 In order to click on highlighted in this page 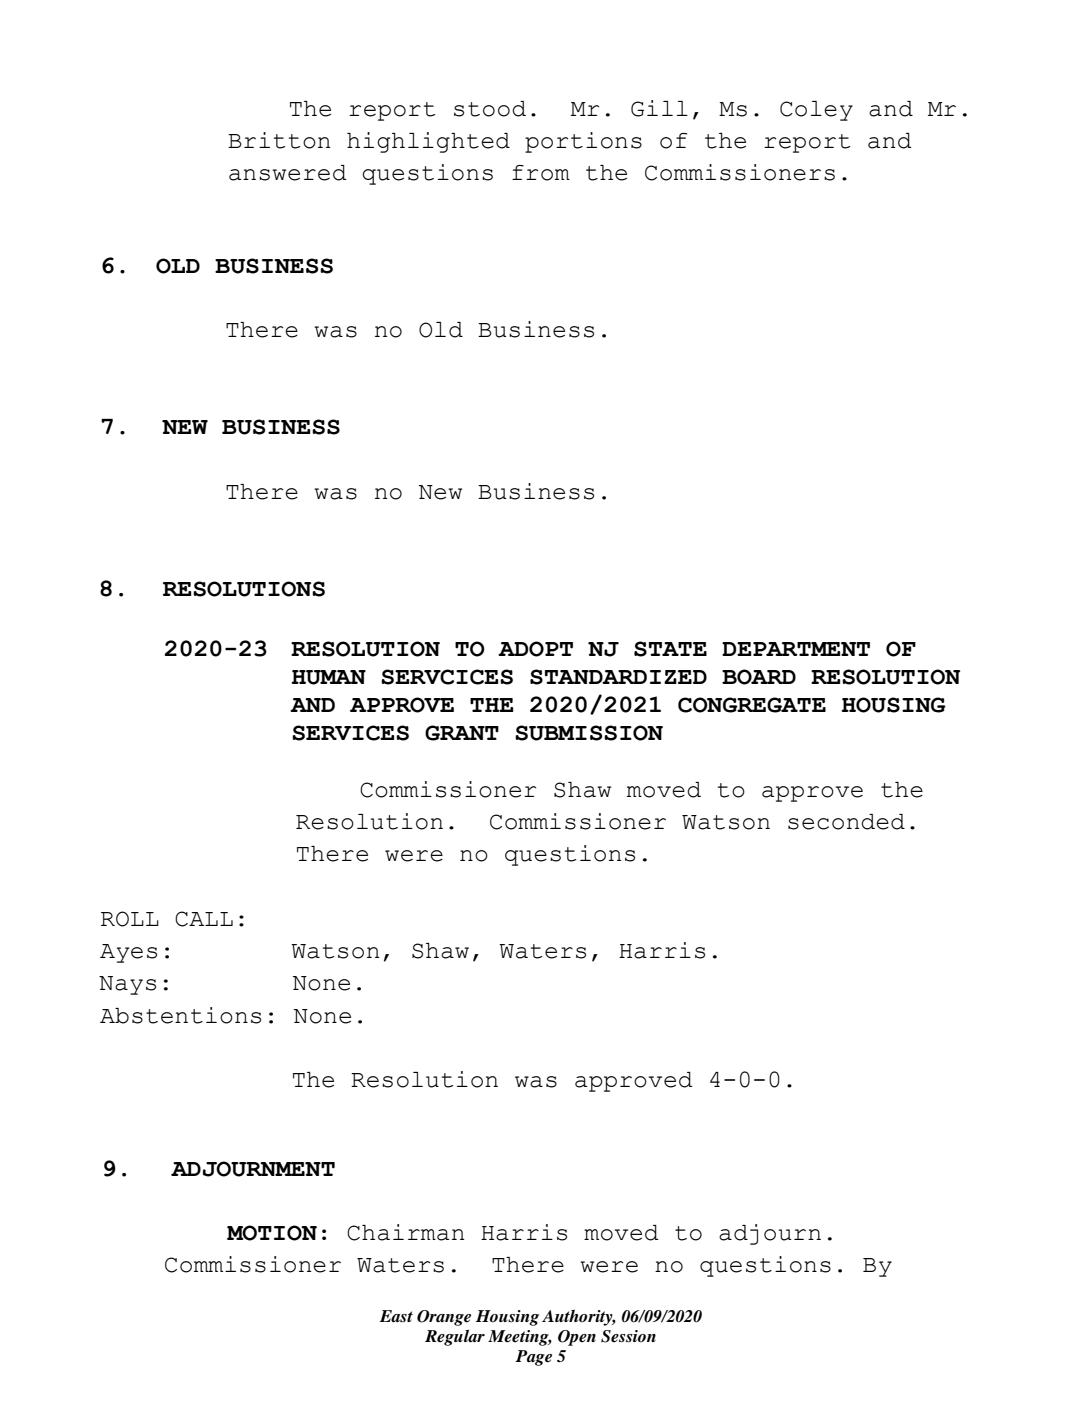, I will do `click(428, 142)`.
